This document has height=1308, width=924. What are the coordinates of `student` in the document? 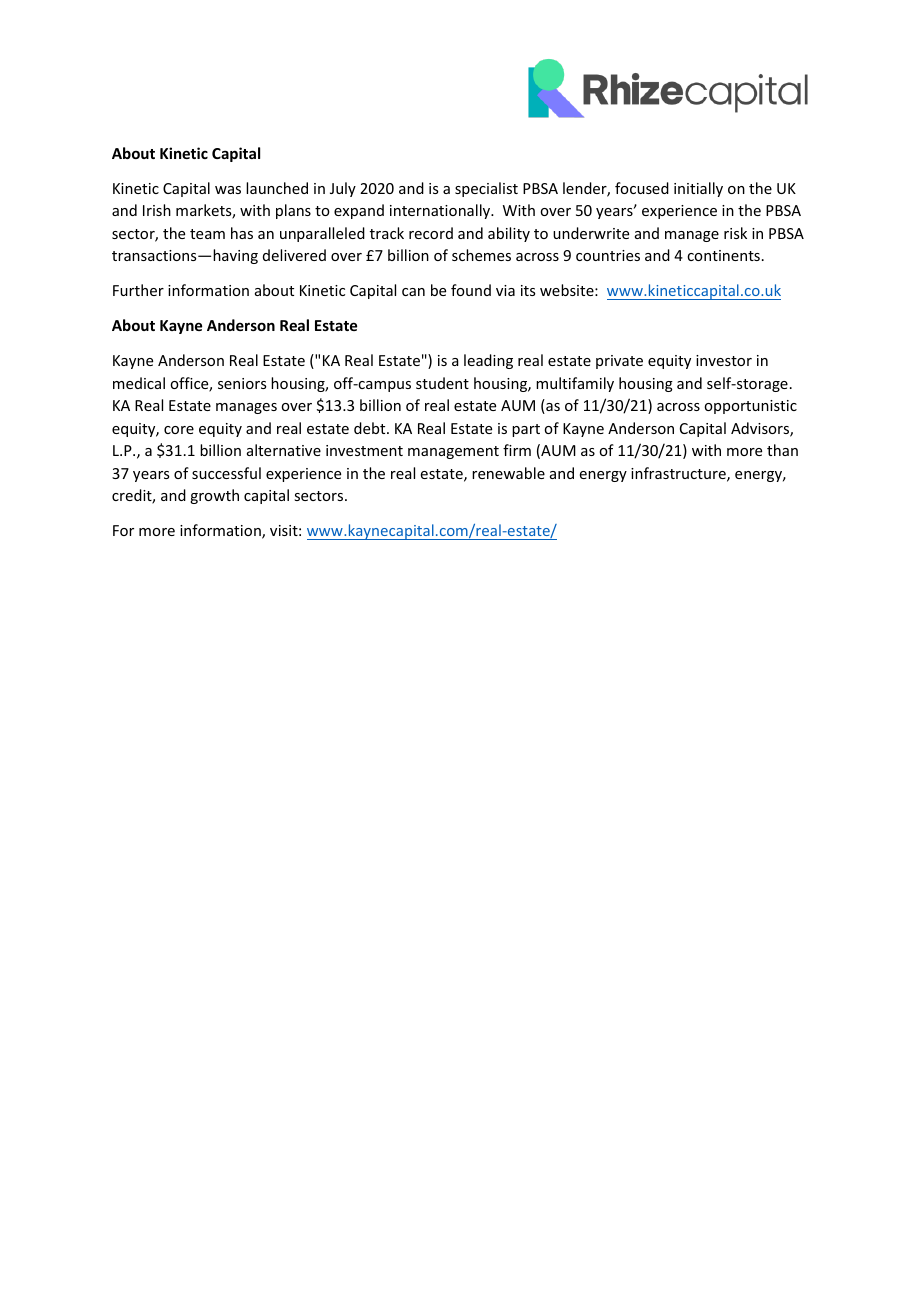 It's located at (442, 383).
